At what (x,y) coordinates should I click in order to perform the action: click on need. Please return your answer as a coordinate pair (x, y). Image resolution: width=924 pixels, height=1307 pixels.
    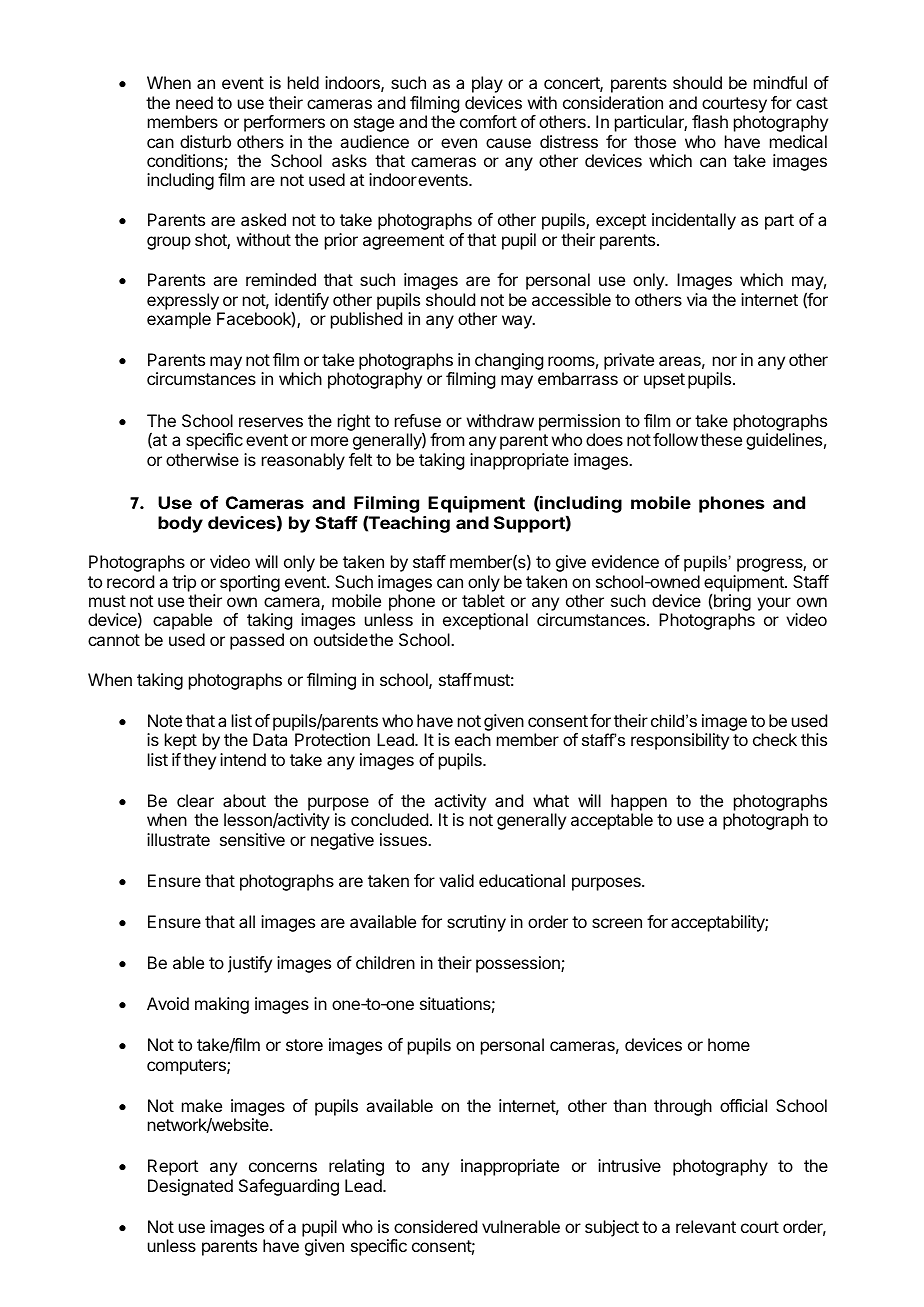
    Looking at the image, I should click on (194, 102).
